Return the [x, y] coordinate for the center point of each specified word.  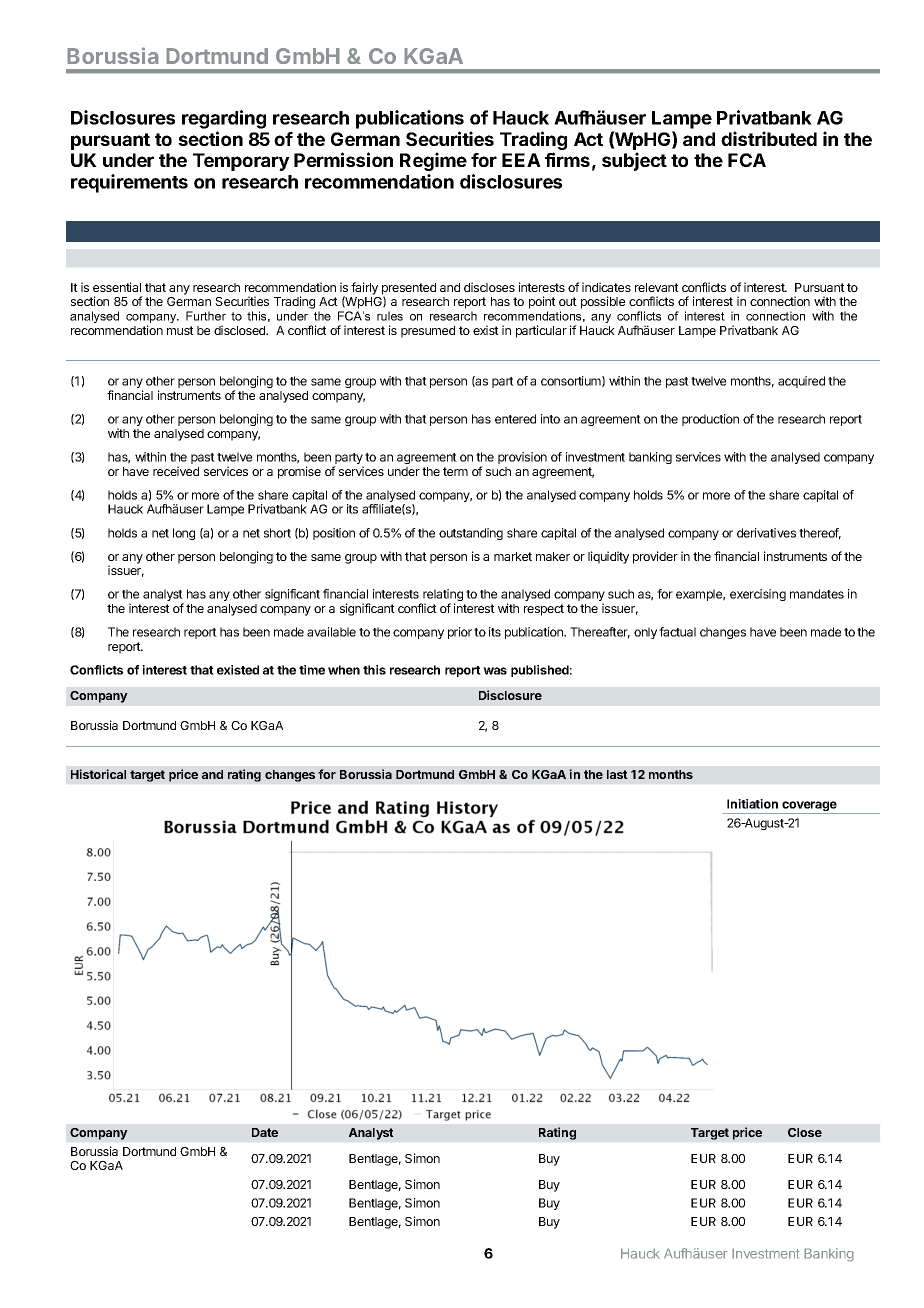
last [617, 774]
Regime [433, 161]
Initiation [752, 804]
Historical [98, 774]
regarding [224, 119]
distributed [769, 138]
